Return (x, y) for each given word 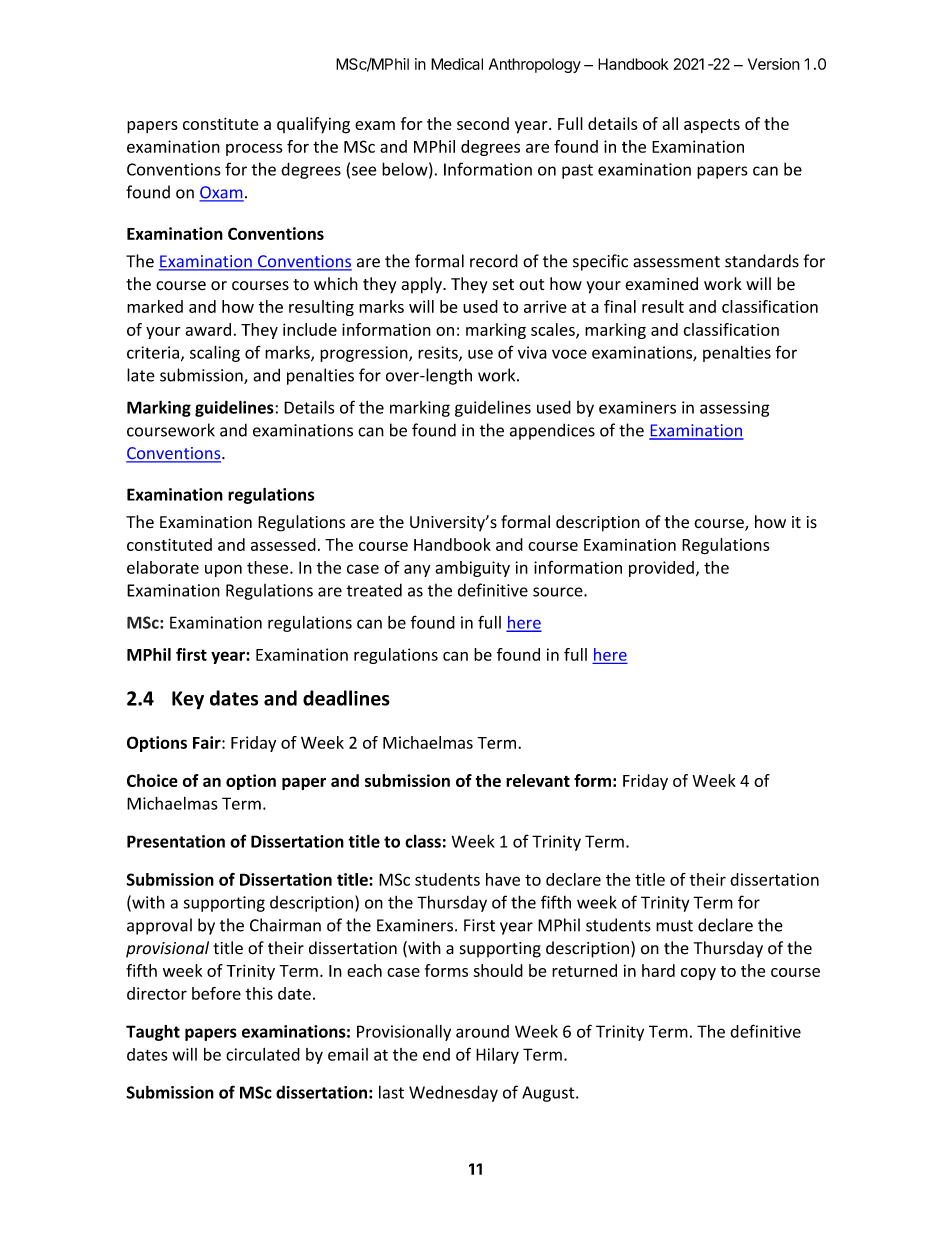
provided (661, 569)
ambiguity (472, 569)
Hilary (497, 1056)
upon (223, 570)
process (254, 149)
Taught (153, 1033)
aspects (712, 126)
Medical (457, 64)
